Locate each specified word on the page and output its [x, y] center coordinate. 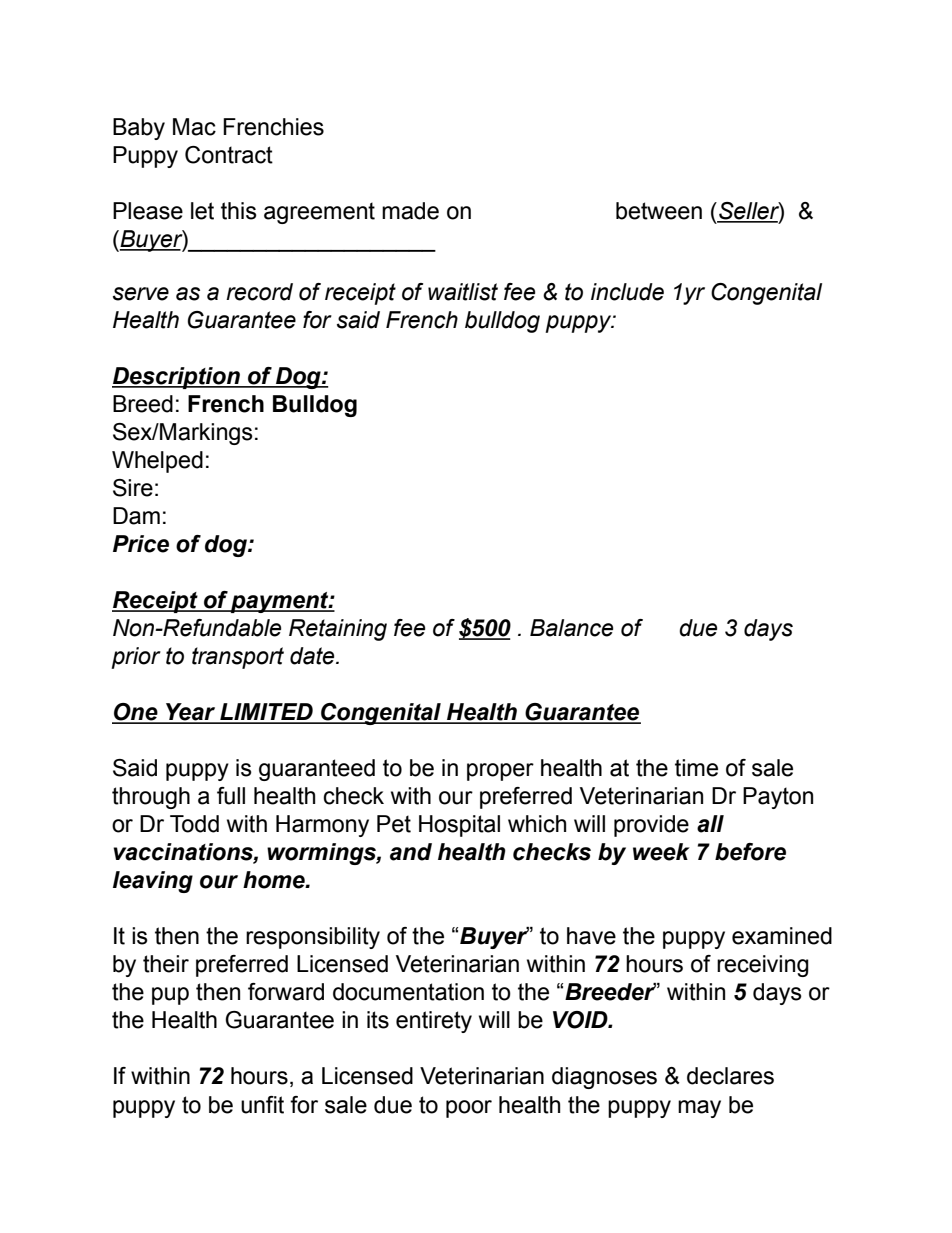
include [627, 292]
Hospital [459, 826]
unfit [262, 1105]
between [659, 211]
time [696, 768]
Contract [229, 155]
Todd [194, 824]
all [710, 824]
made [410, 211]
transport [238, 658]
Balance [571, 628]
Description [177, 378]
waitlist [463, 292]
